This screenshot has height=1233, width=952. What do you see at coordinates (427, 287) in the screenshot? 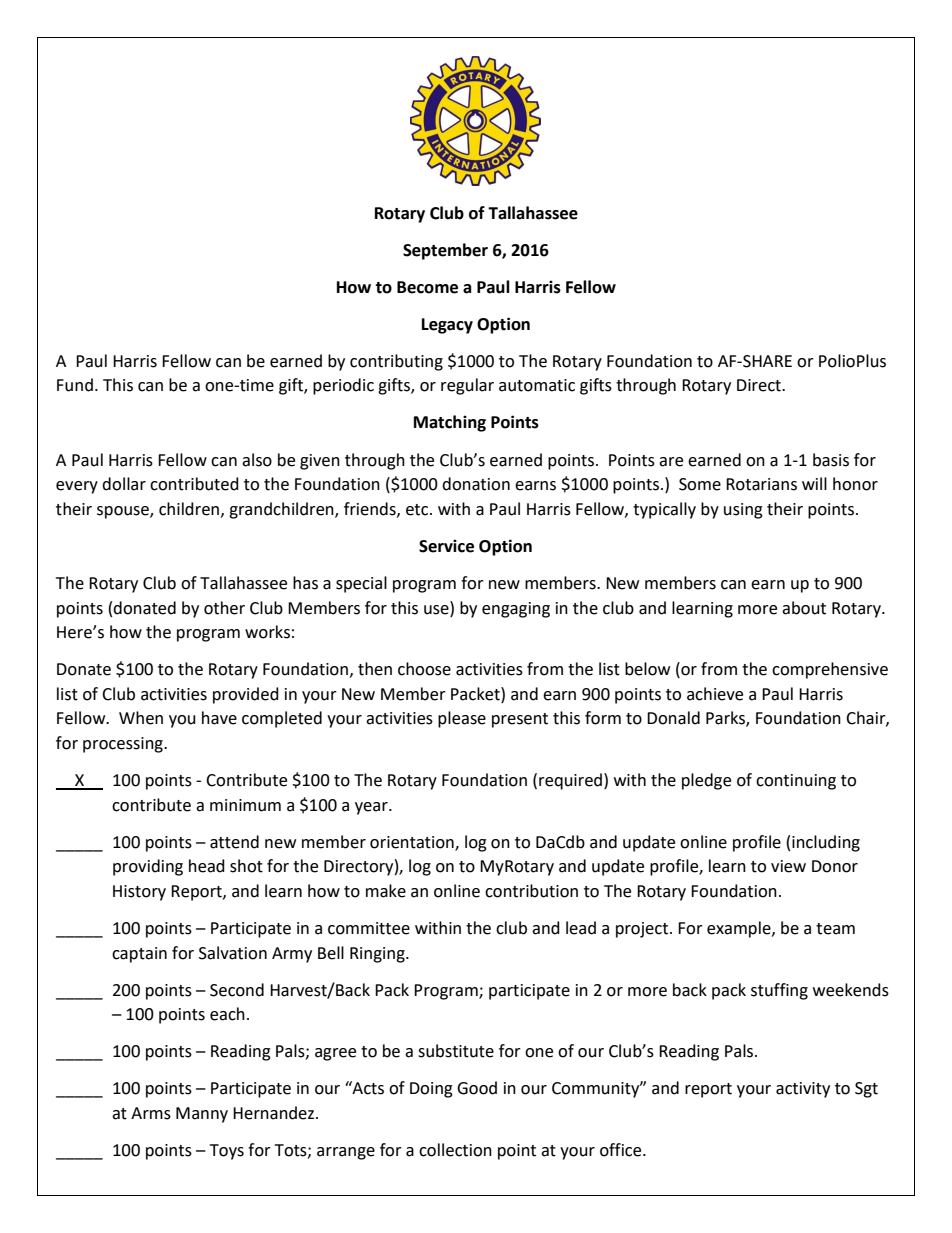
I see `Become` at bounding box center [427, 287].
